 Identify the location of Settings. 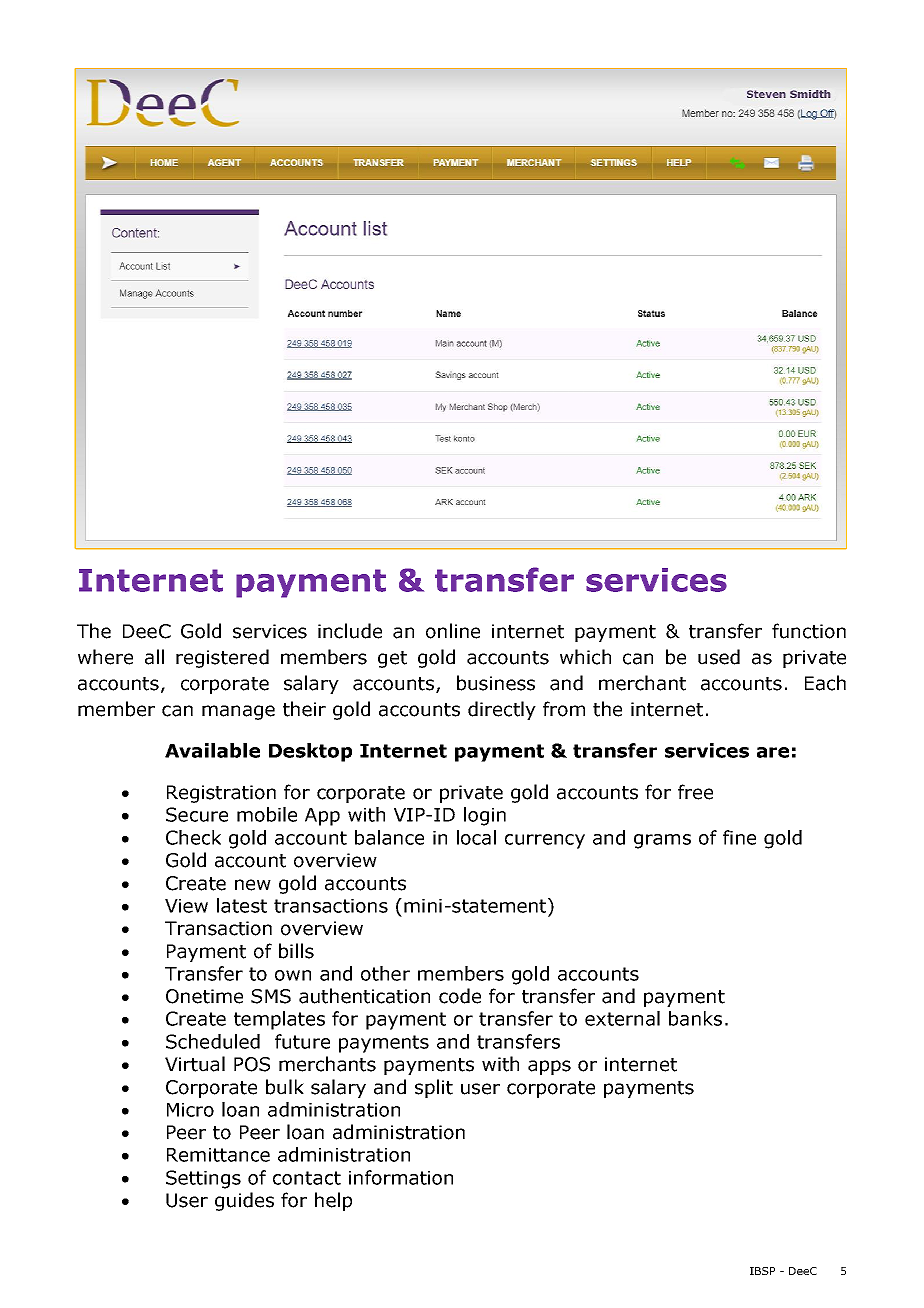
(203, 1179).
